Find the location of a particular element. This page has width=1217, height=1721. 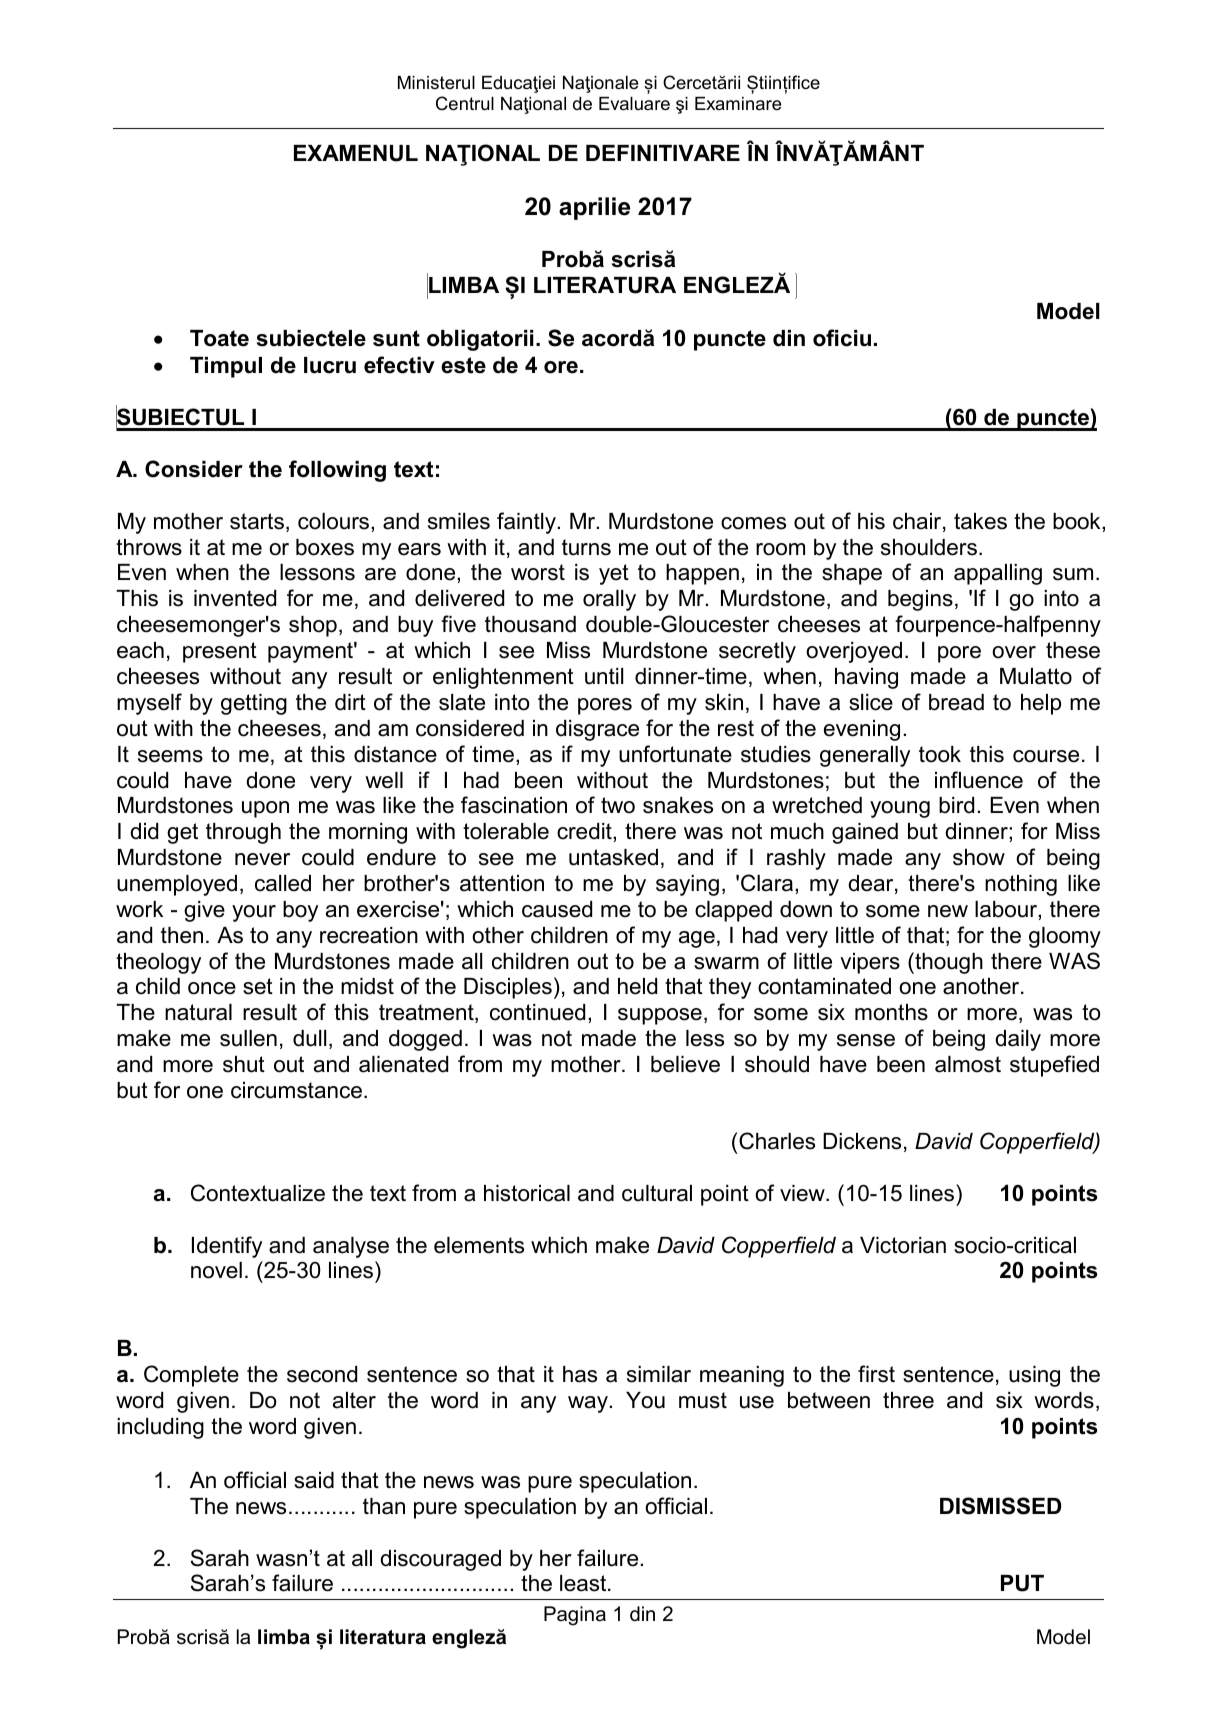

upon is located at coordinates (265, 809).
